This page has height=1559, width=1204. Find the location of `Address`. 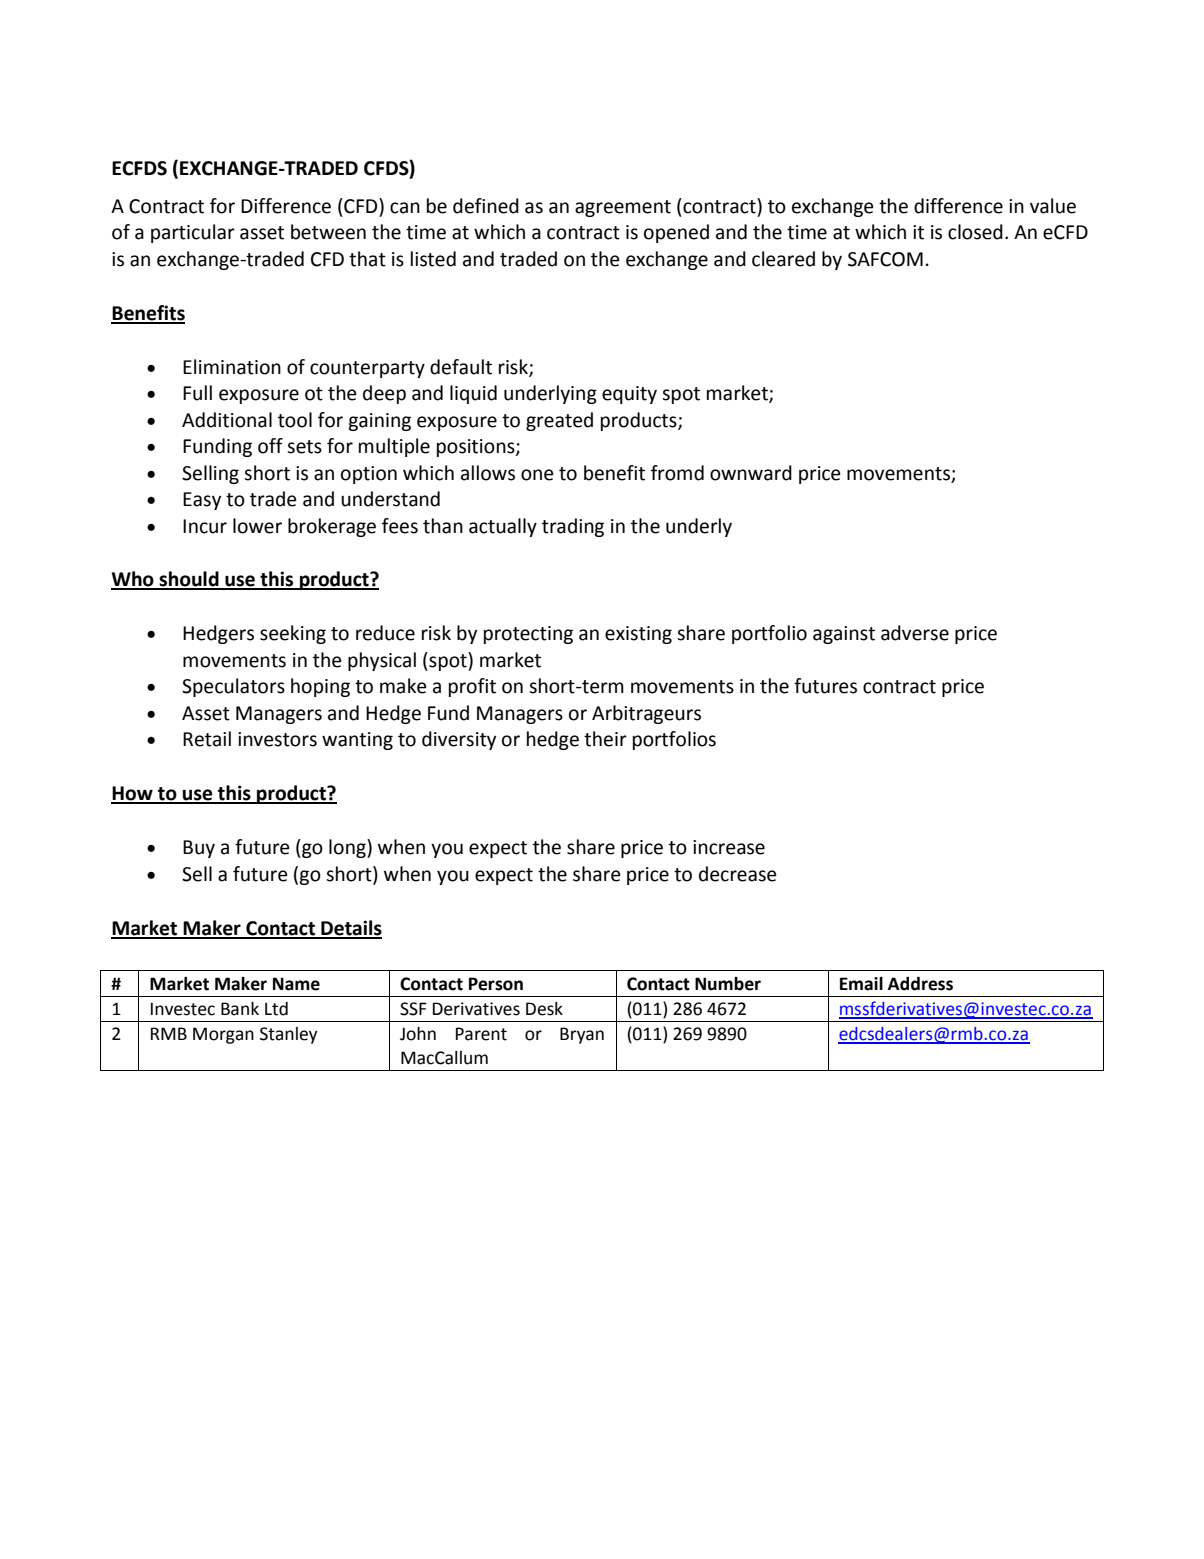

Address is located at coordinates (920, 984).
